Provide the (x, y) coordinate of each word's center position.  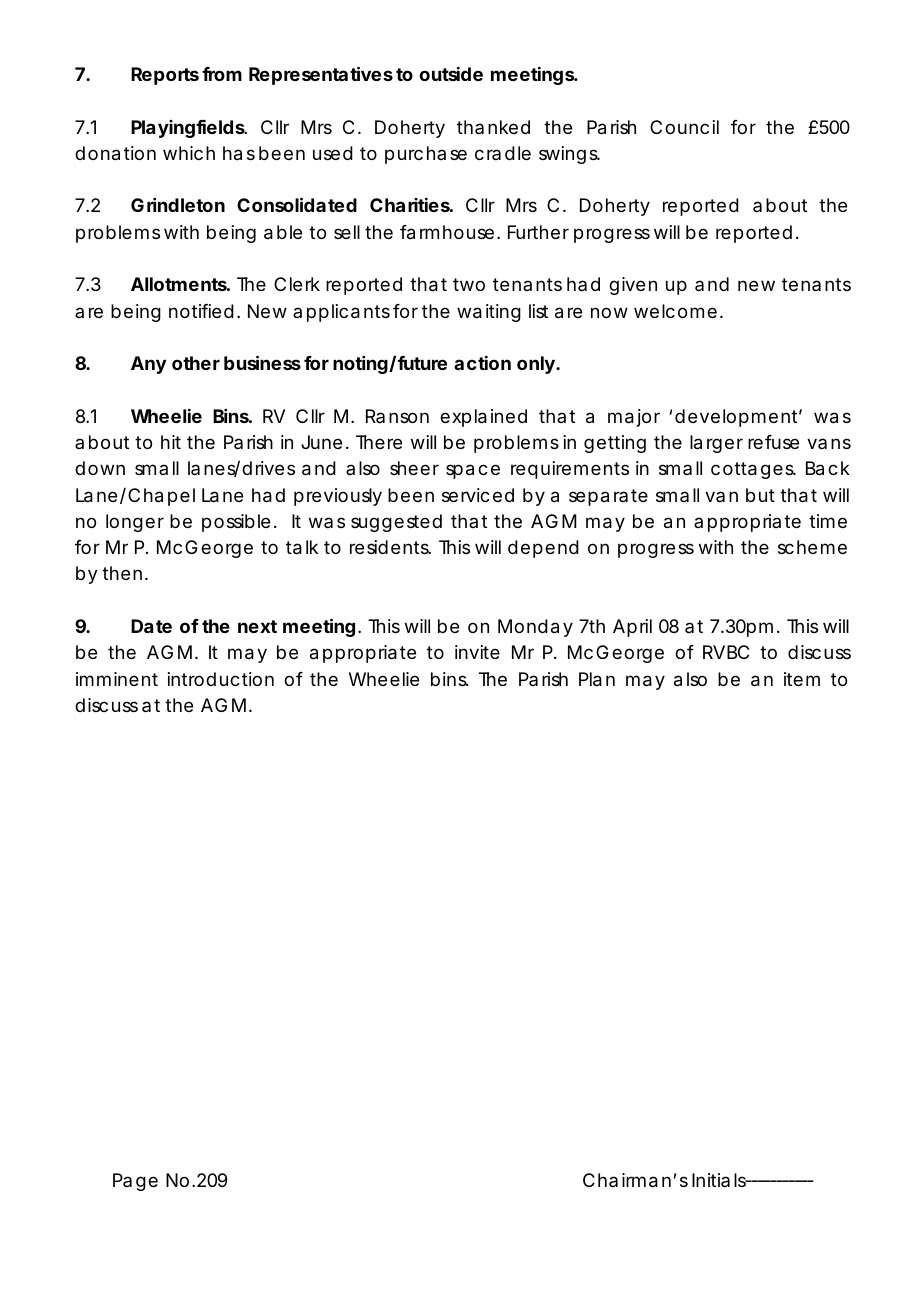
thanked (493, 127)
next (257, 626)
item (802, 679)
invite (477, 652)
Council (684, 127)
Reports (165, 76)
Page (135, 1182)
